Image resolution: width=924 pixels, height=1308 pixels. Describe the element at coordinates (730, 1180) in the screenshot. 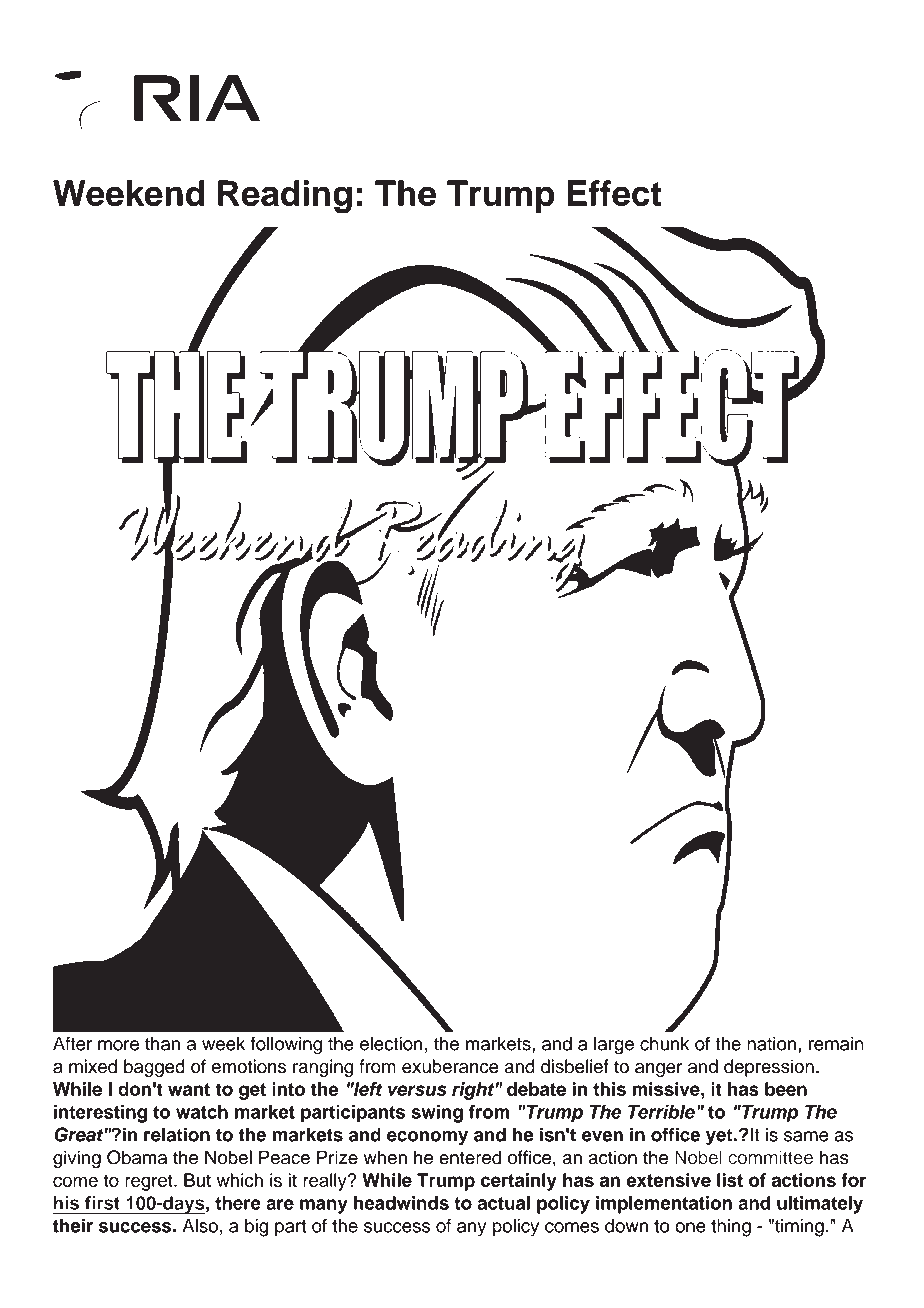

I see `list` at that location.
